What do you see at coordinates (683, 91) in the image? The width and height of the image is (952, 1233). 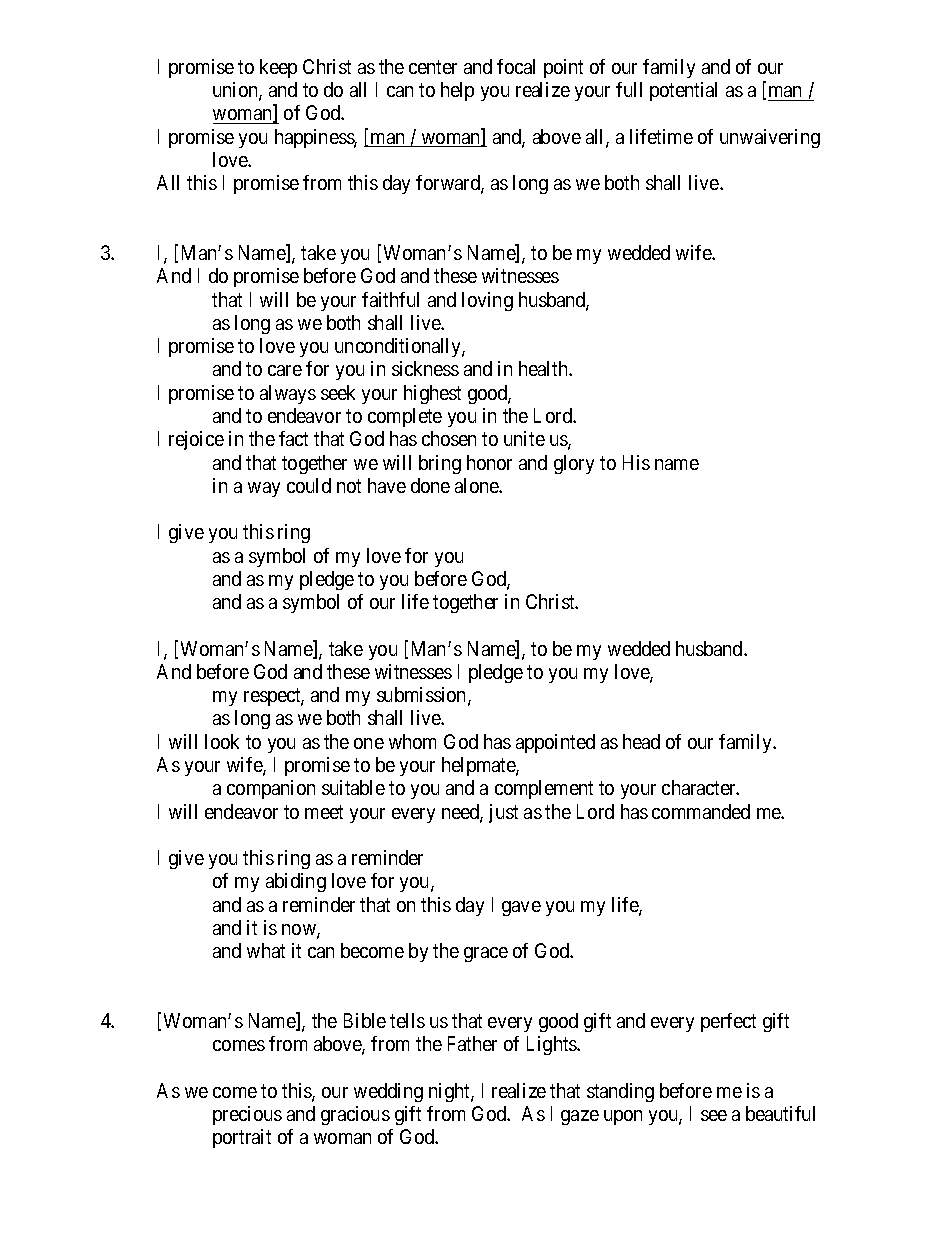 I see `potential` at bounding box center [683, 91].
